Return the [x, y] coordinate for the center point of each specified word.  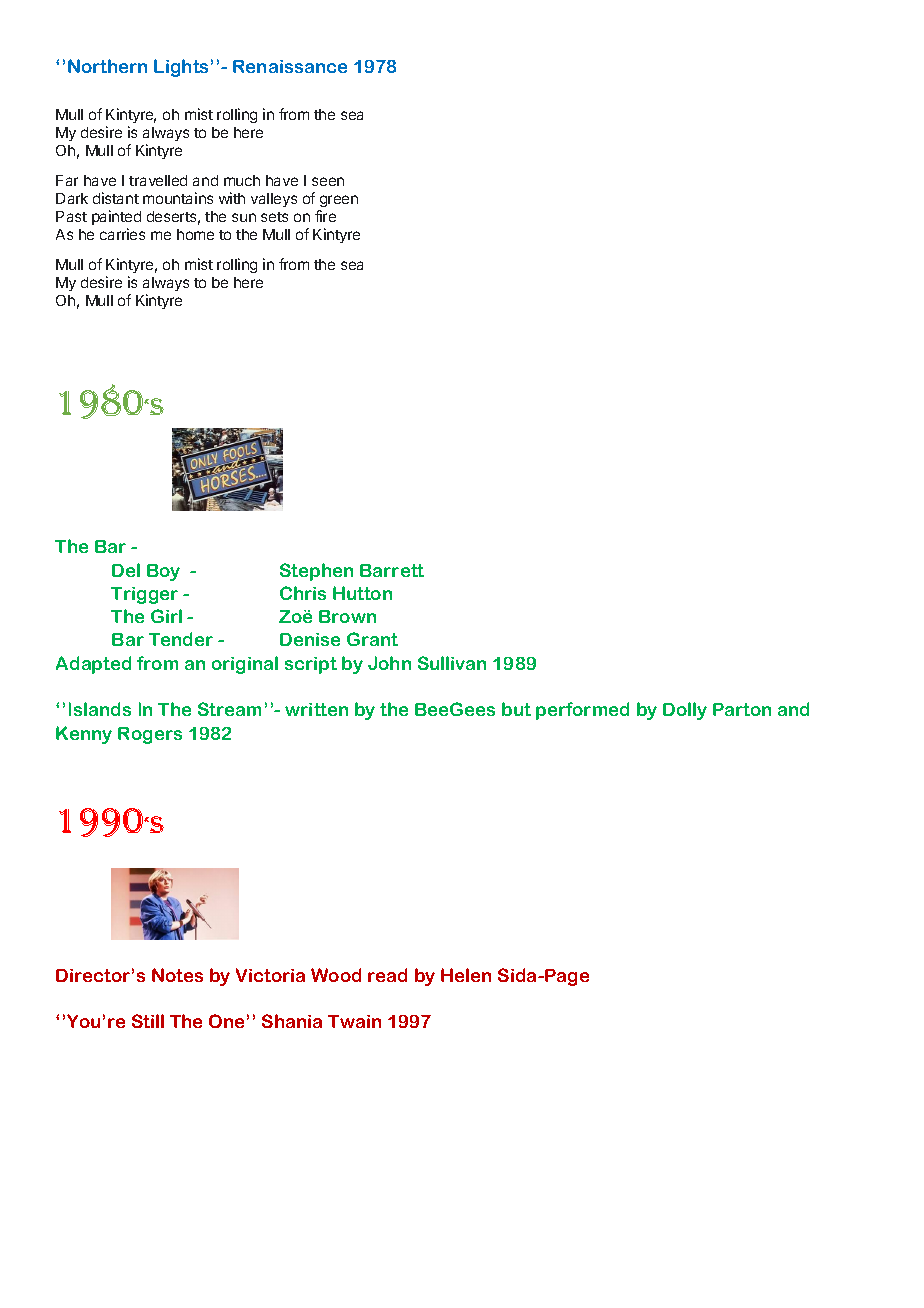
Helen [466, 975]
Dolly [685, 711]
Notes [177, 975]
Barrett [392, 570]
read [387, 975]
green [339, 201]
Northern [107, 66]
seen [328, 181]
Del [126, 570]
